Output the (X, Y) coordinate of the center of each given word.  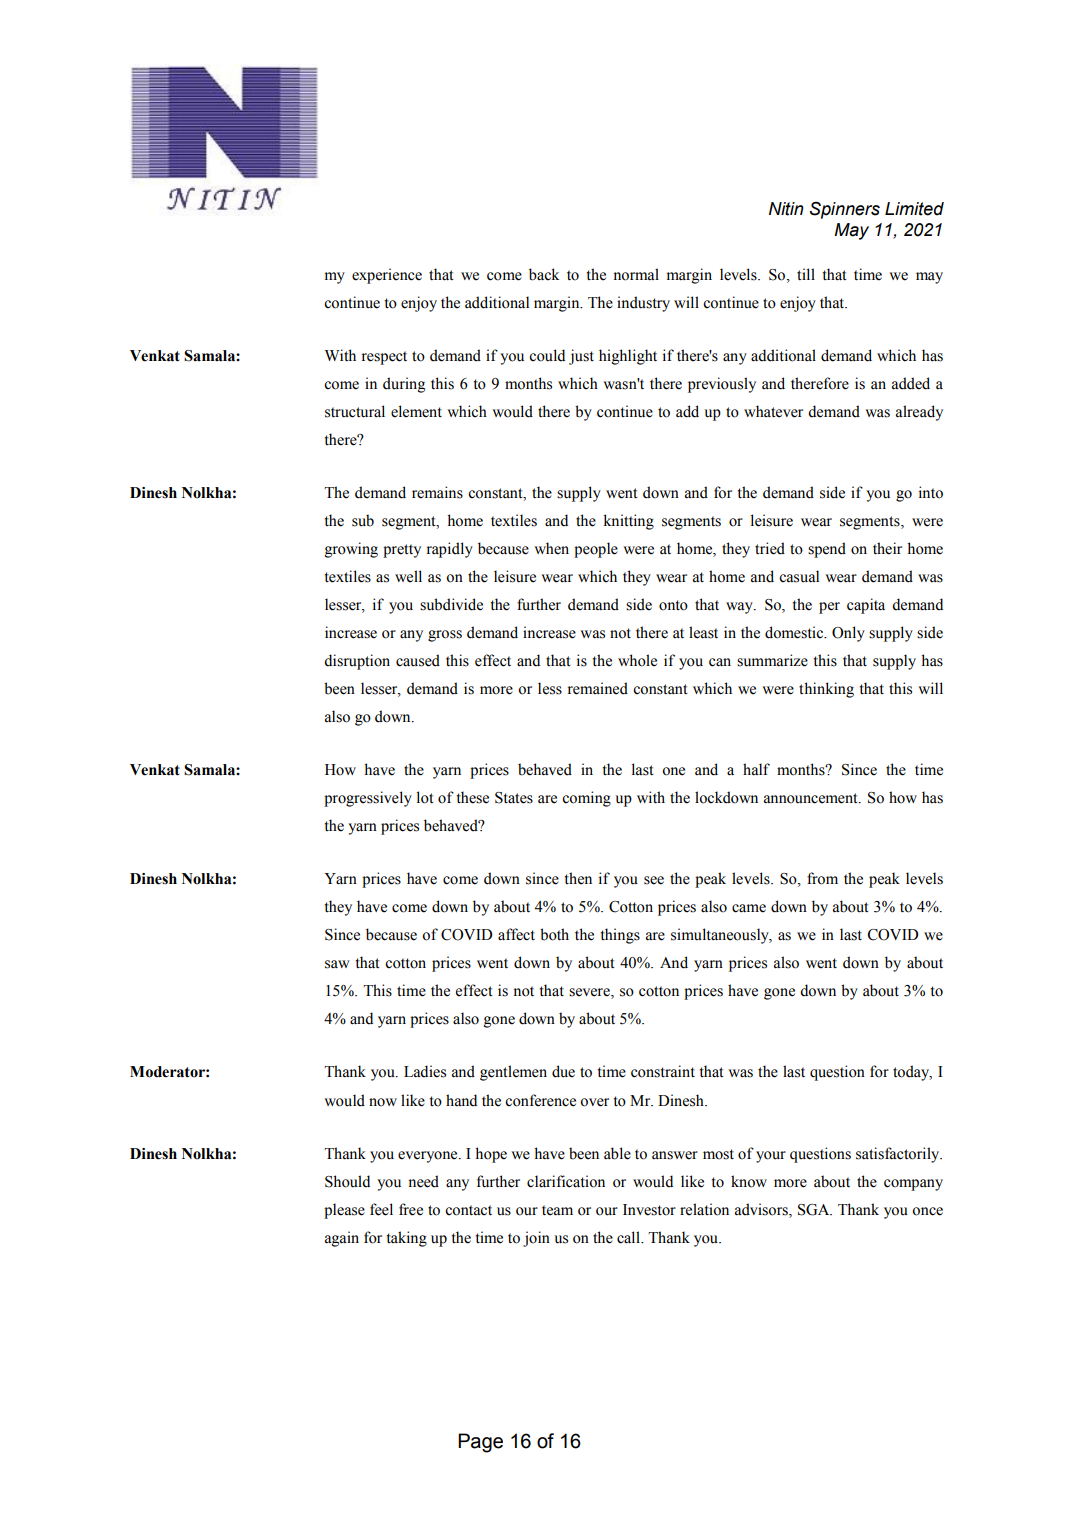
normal (636, 274)
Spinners (845, 210)
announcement (812, 798)
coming (586, 799)
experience (387, 276)
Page (480, 1443)
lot (425, 797)
